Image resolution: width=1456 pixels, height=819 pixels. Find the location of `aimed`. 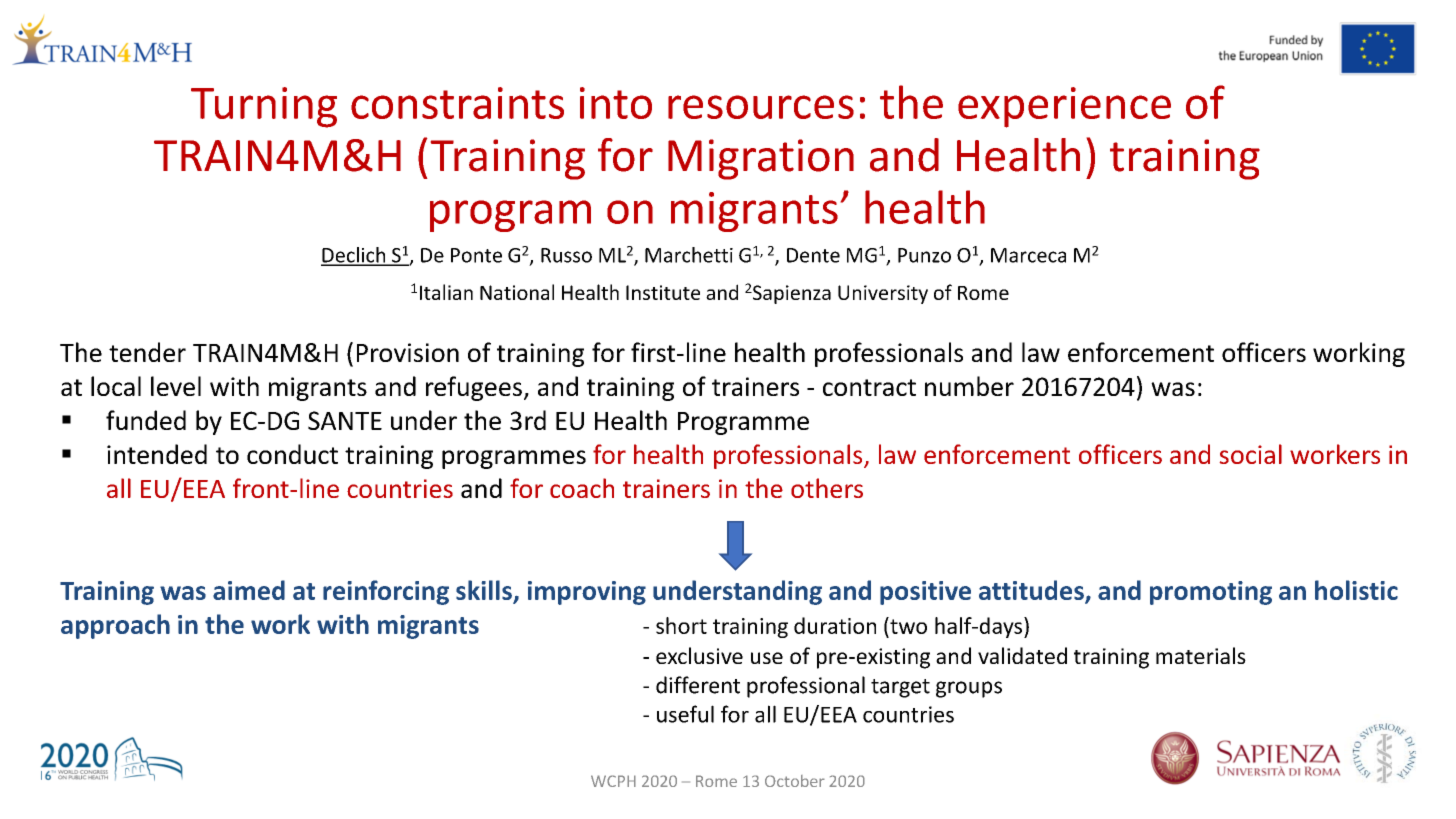

aimed is located at coordinates (249, 590).
